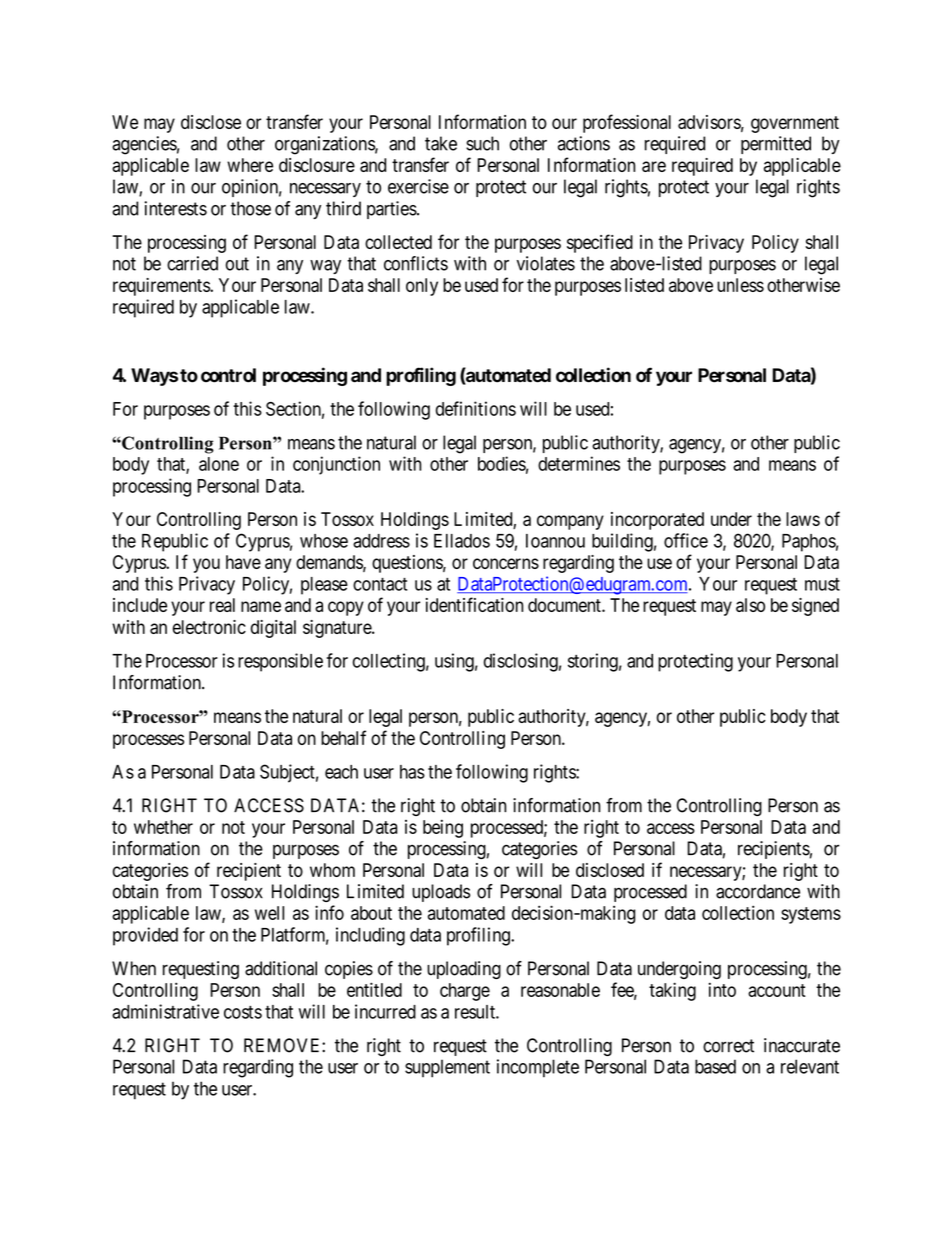 The width and height of the screenshot is (952, 1233). What do you see at coordinates (243, 1012) in the screenshot?
I see `costs` at bounding box center [243, 1012].
